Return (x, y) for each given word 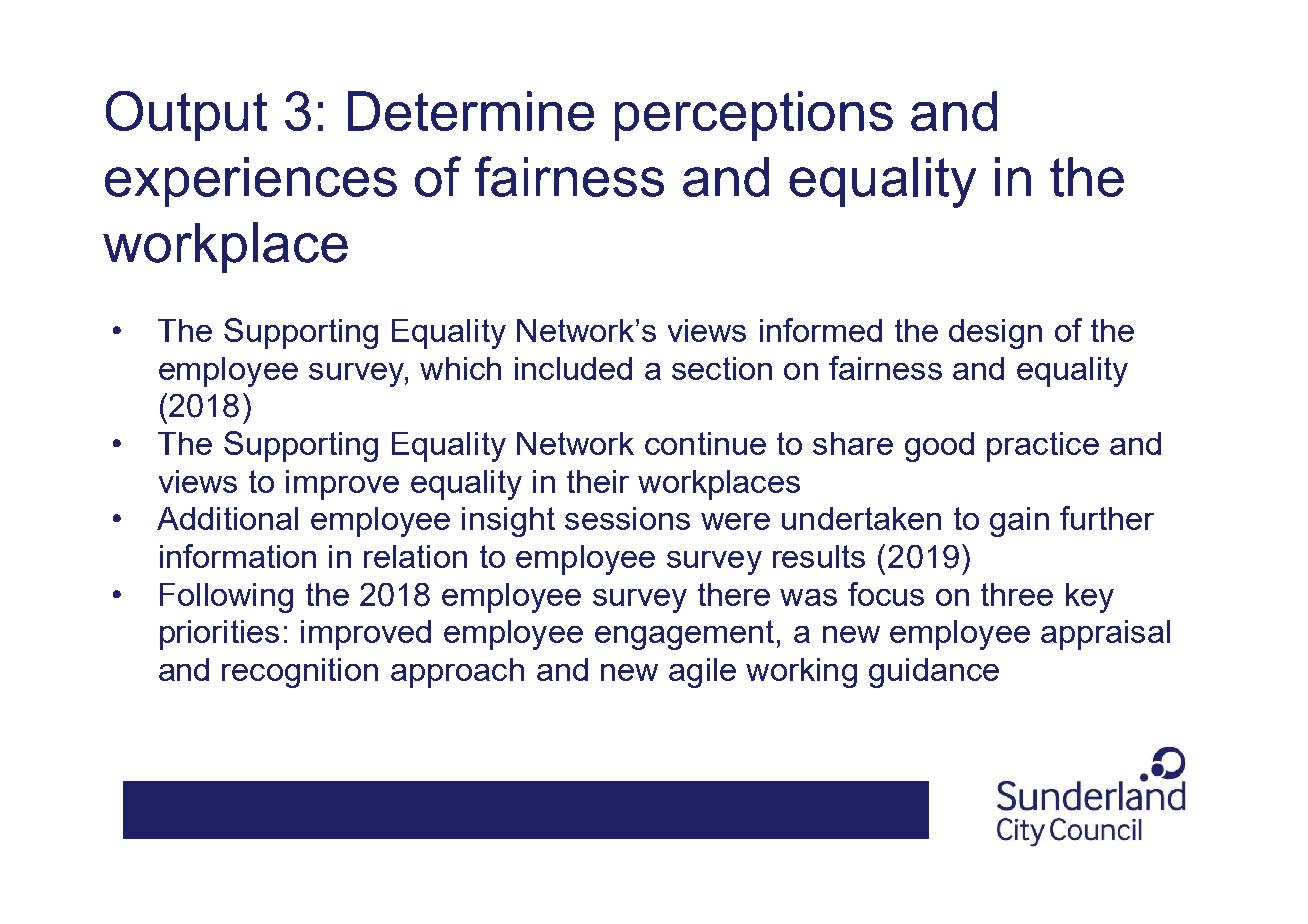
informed (821, 330)
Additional (227, 518)
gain (1019, 522)
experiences (251, 182)
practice (1043, 447)
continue (705, 443)
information (238, 556)
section (722, 368)
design (995, 334)
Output (186, 116)
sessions (627, 518)
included (573, 368)
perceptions (754, 116)
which (460, 368)
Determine (471, 111)
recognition (300, 673)
